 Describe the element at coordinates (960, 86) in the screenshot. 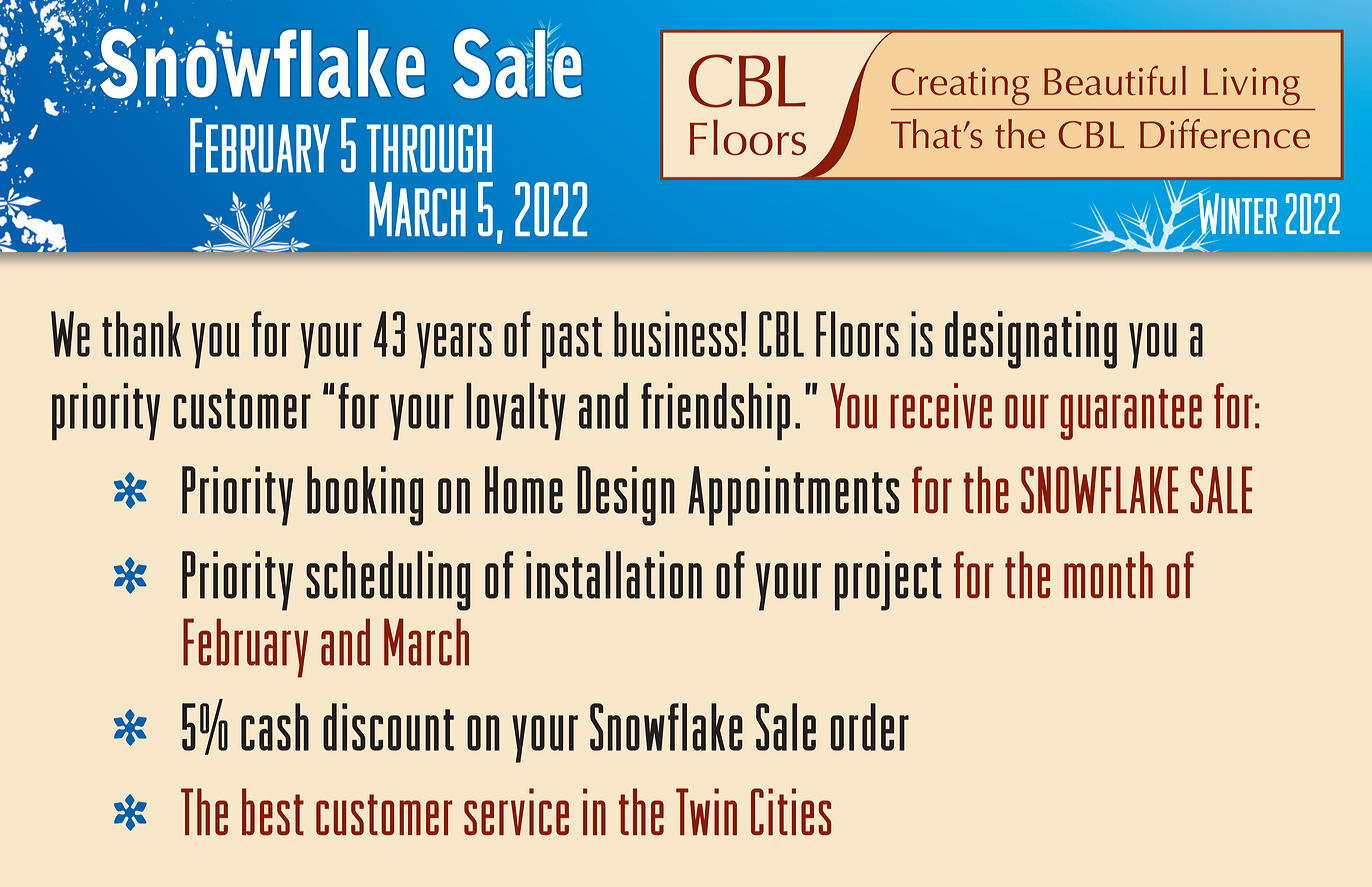

I see `Creating` at that location.
